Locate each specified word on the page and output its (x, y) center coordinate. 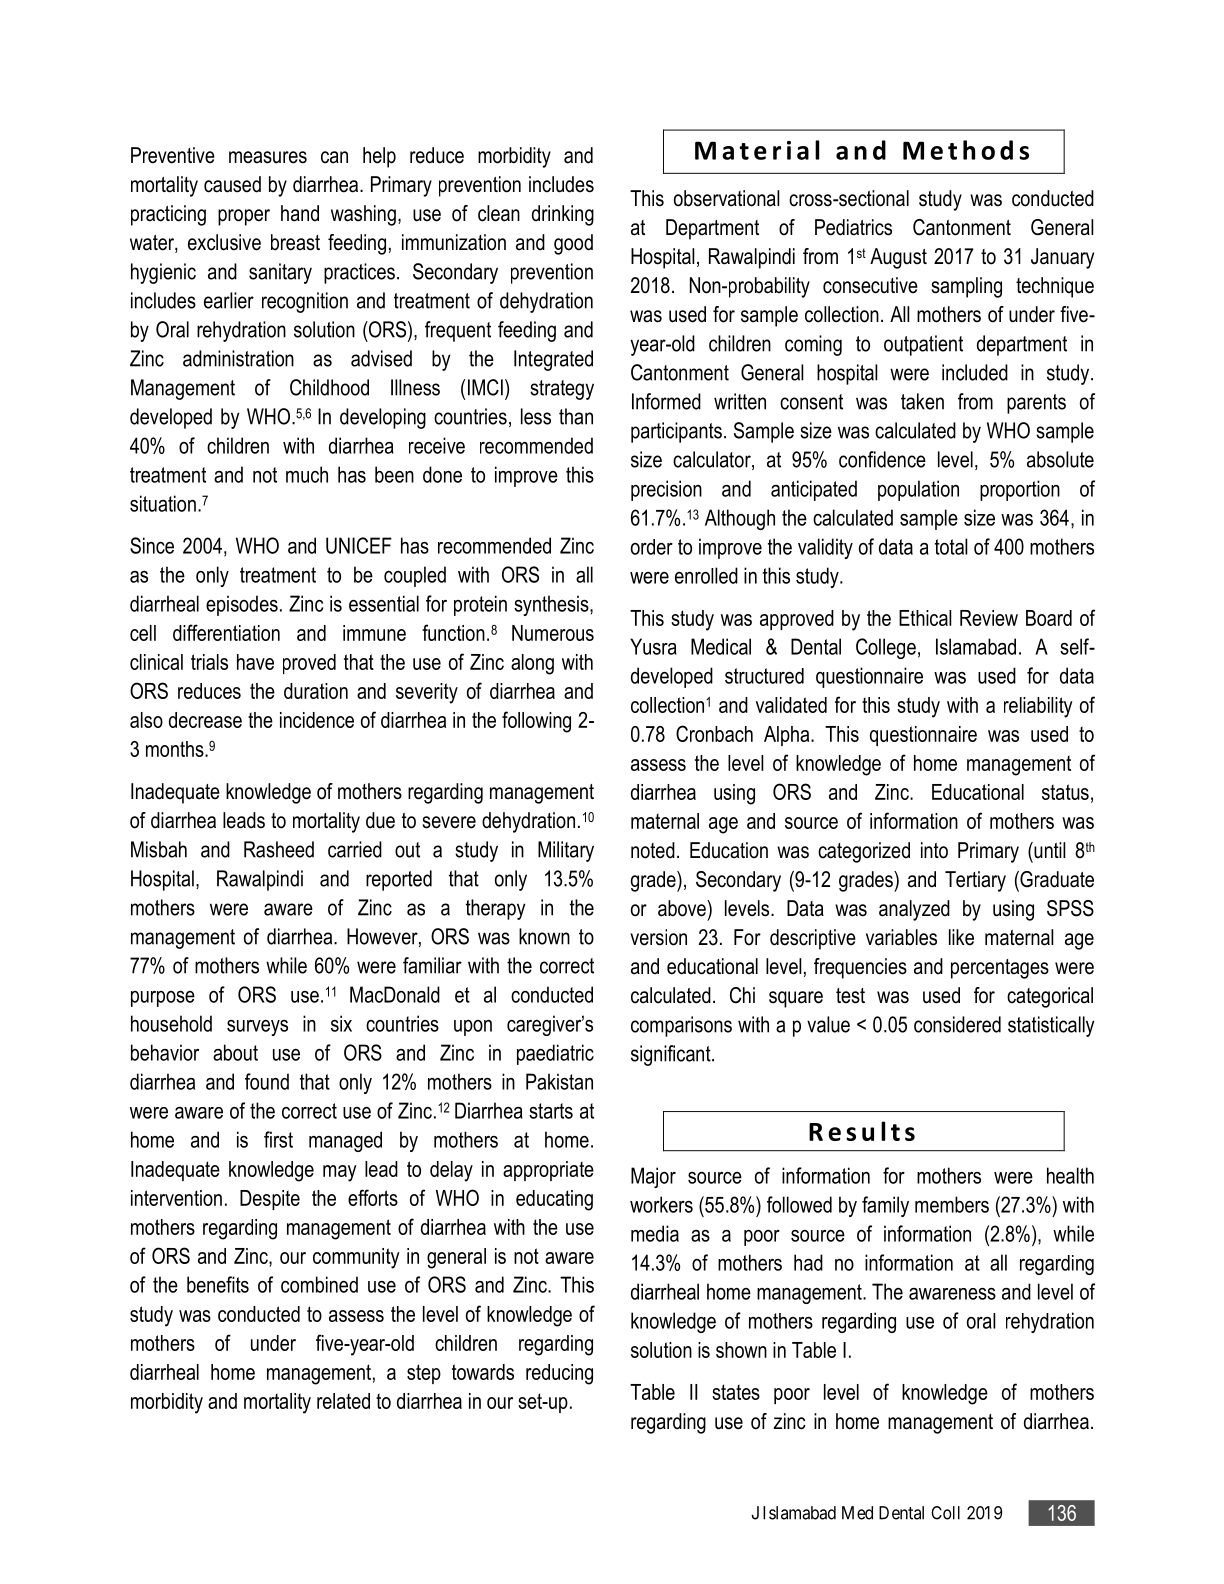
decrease (205, 720)
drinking (563, 215)
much (307, 474)
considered (957, 1024)
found (267, 1081)
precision (666, 490)
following (536, 722)
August (898, 258)
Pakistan (559, 1081)
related (343, 1401)
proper (244, 217)
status (1065, 792)
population (918, 490)
